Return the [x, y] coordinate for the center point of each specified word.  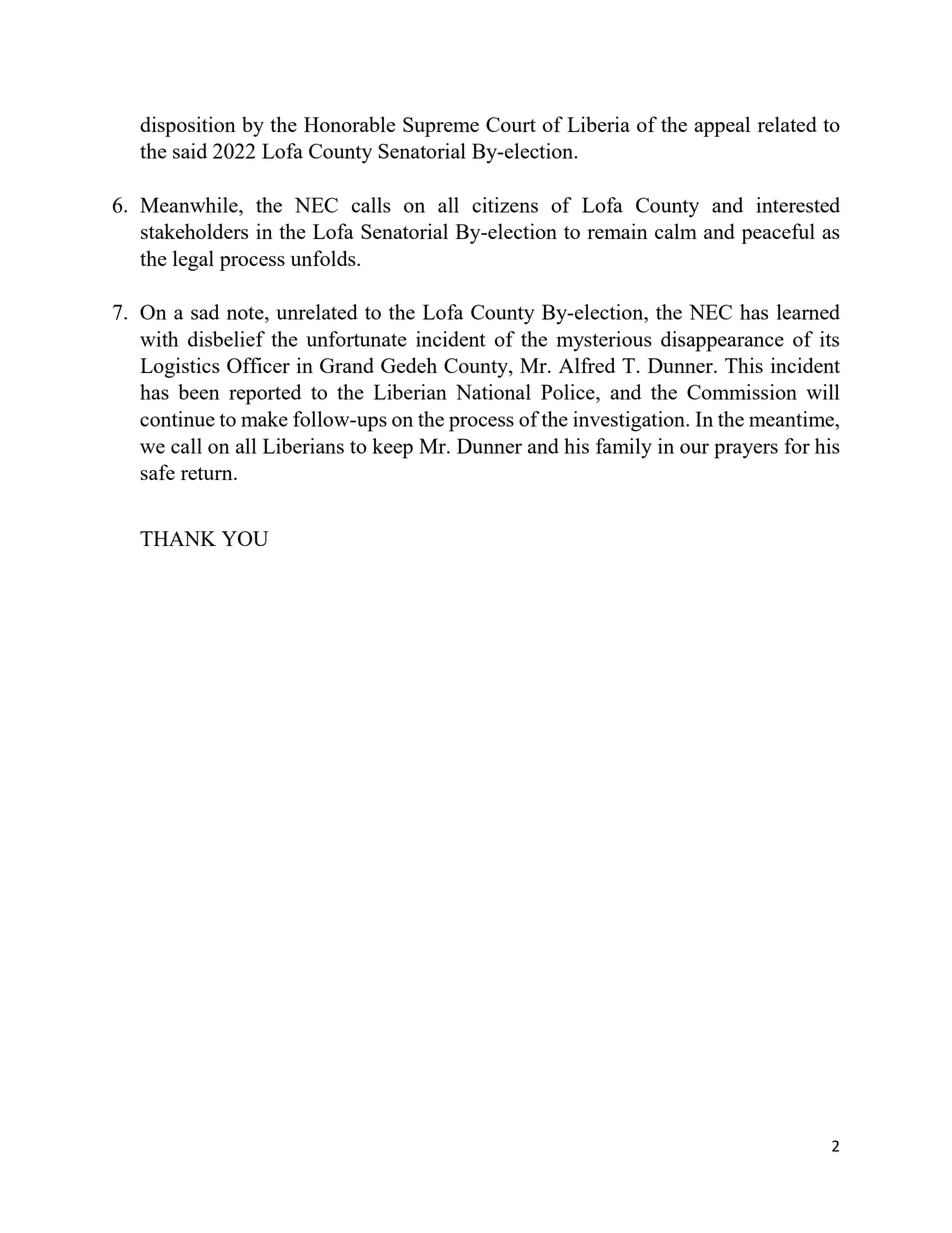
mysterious [604, 341]
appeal [722, 126]
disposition [188, 126]
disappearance [722, 341]
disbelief [226, 339]
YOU [245, 538]
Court [511, 124]
